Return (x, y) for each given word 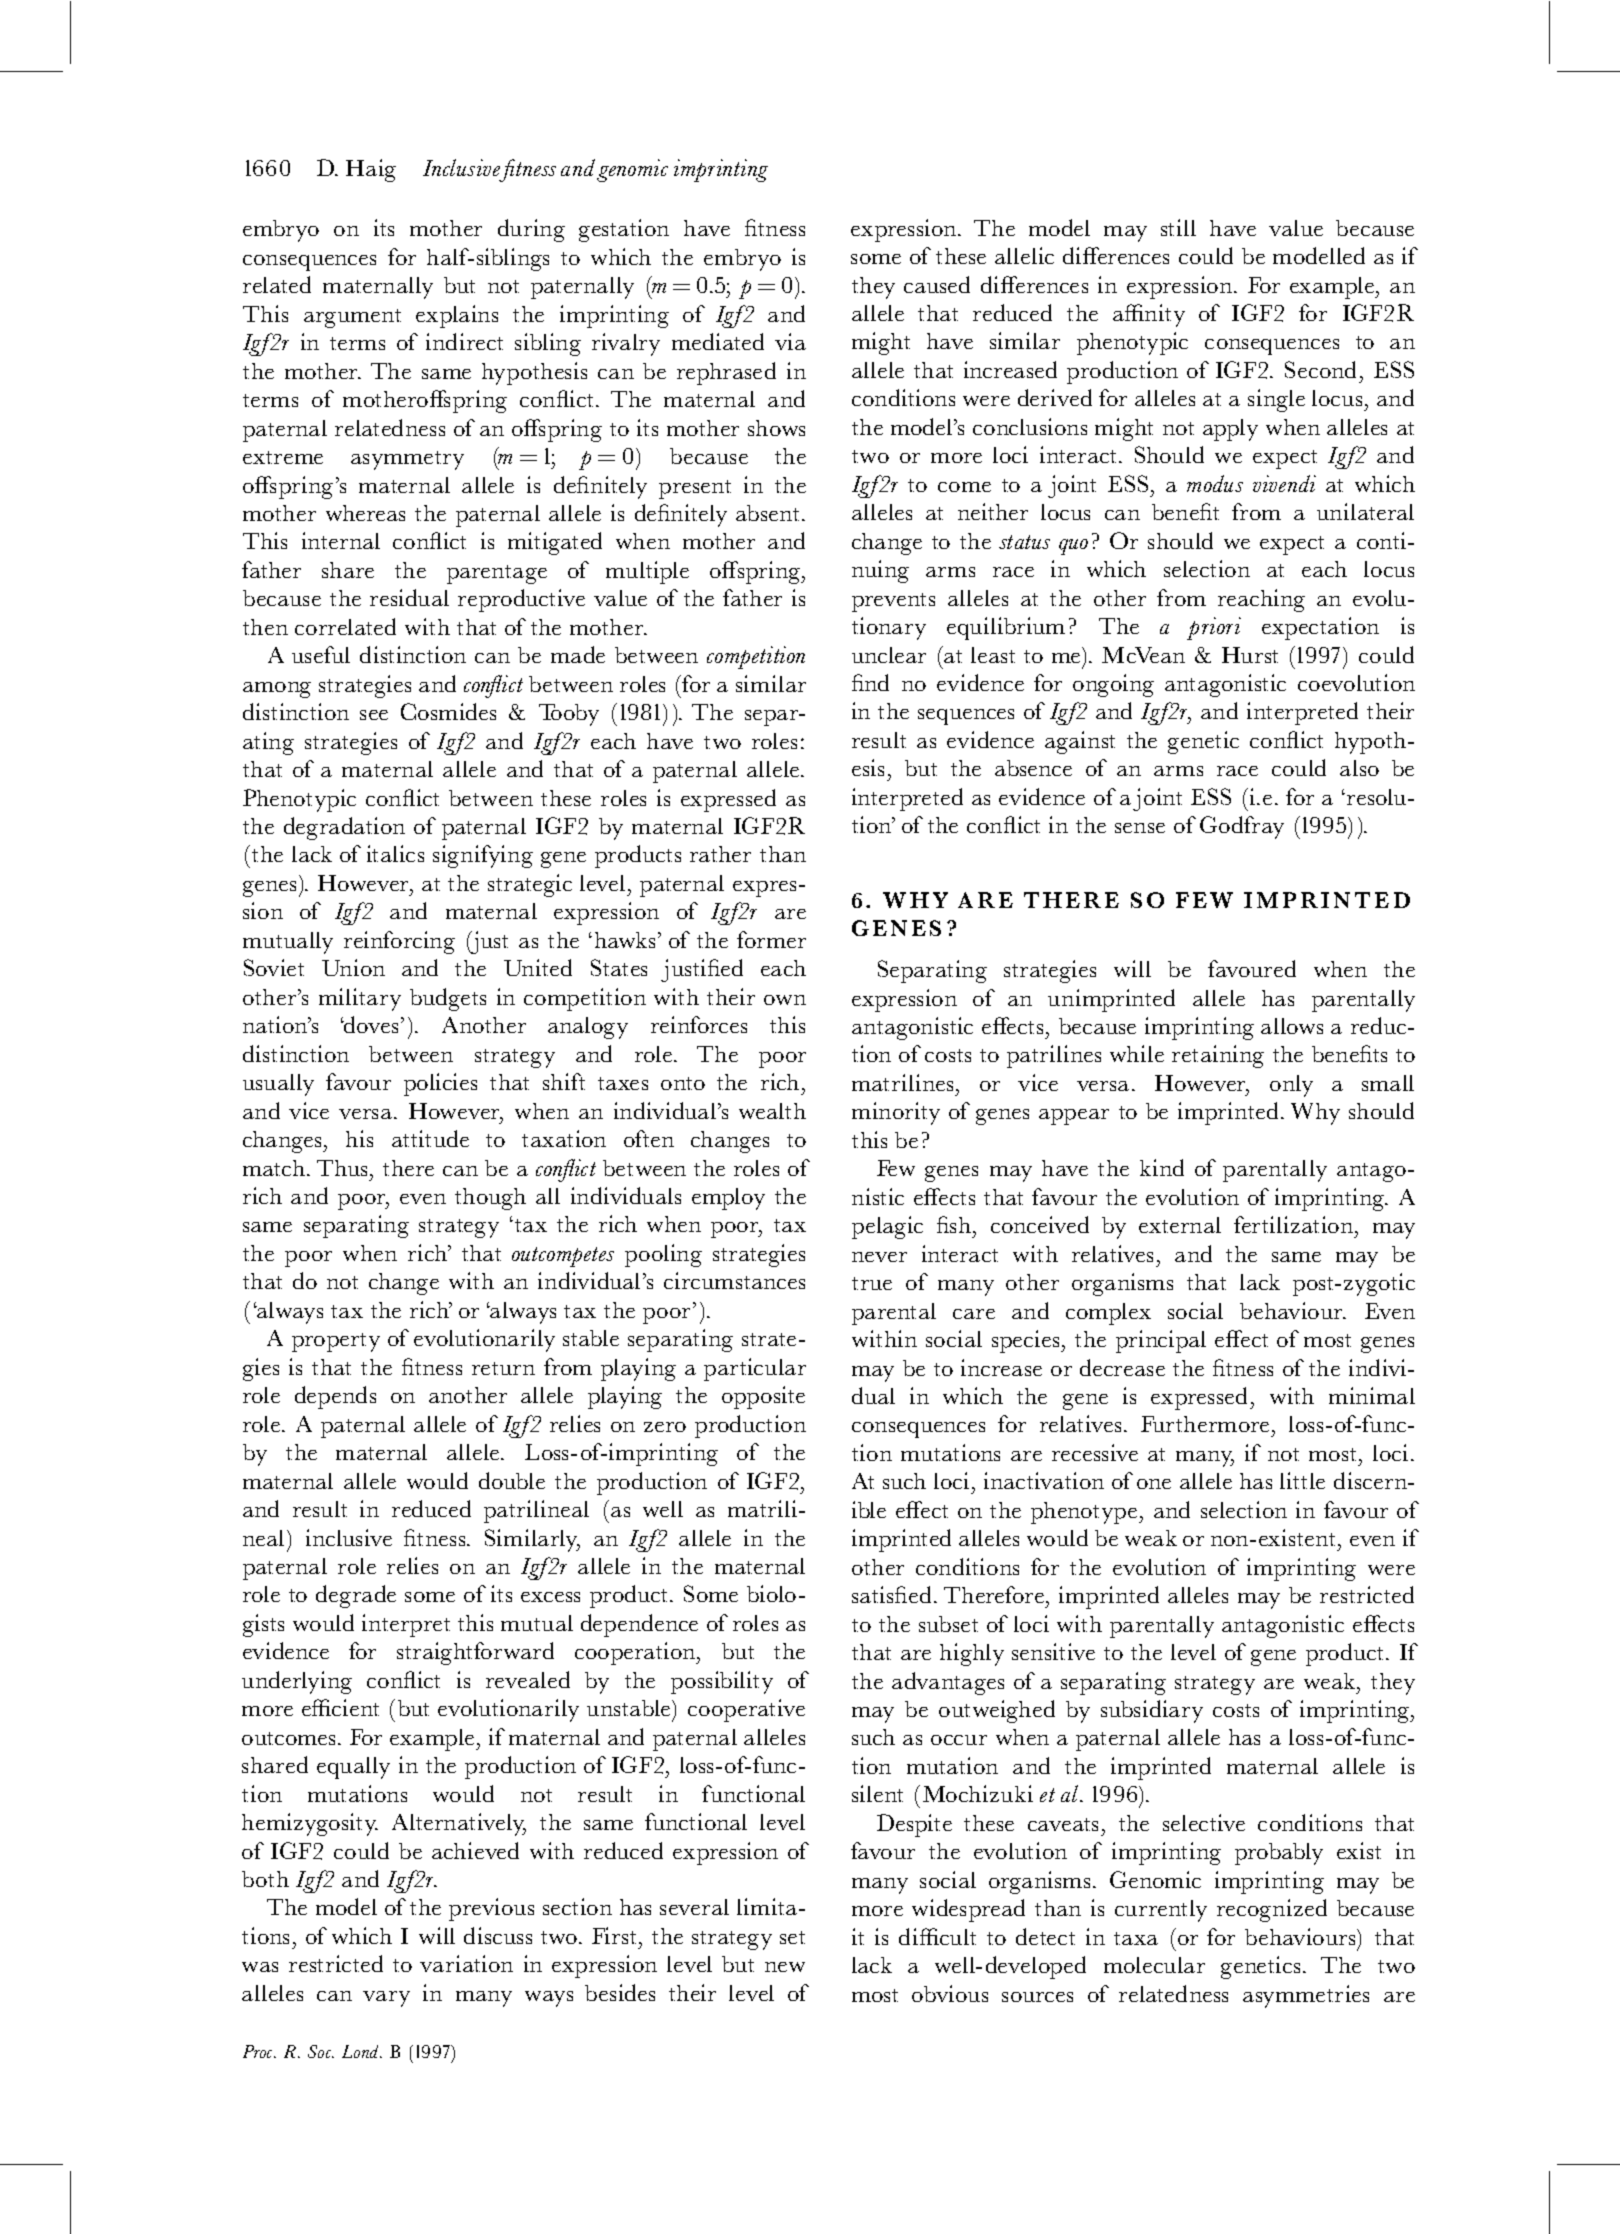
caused (937, 284)
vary (386, 1999)
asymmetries (1306, 1996)
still (1178, 227)
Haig (371, 170)
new (785, 1967)
